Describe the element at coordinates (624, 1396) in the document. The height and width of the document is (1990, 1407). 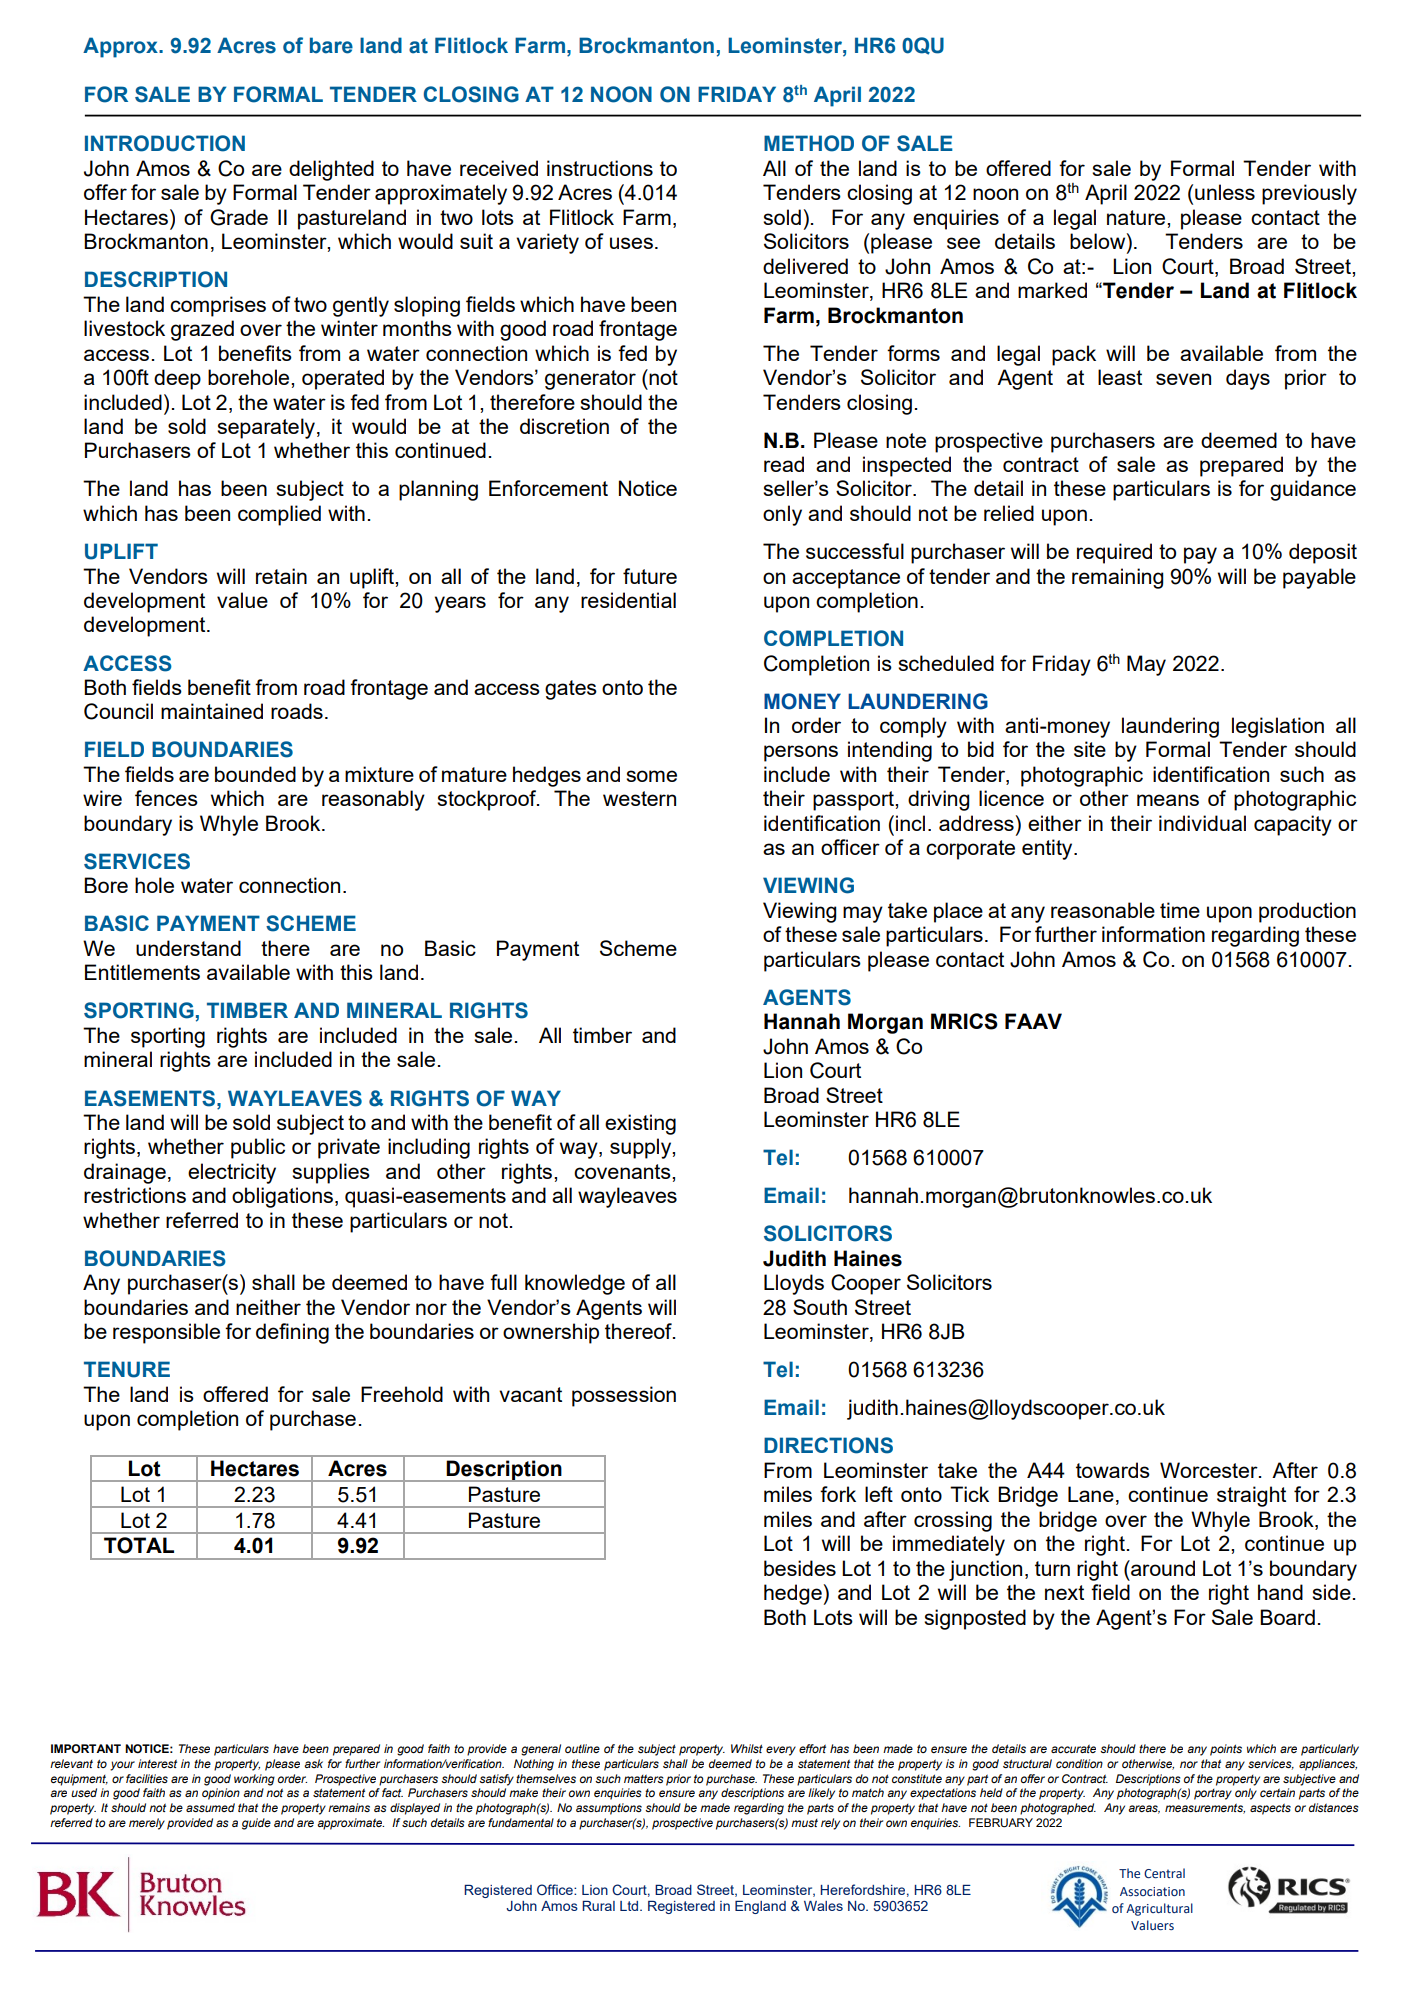
I see `possession` at that location.
